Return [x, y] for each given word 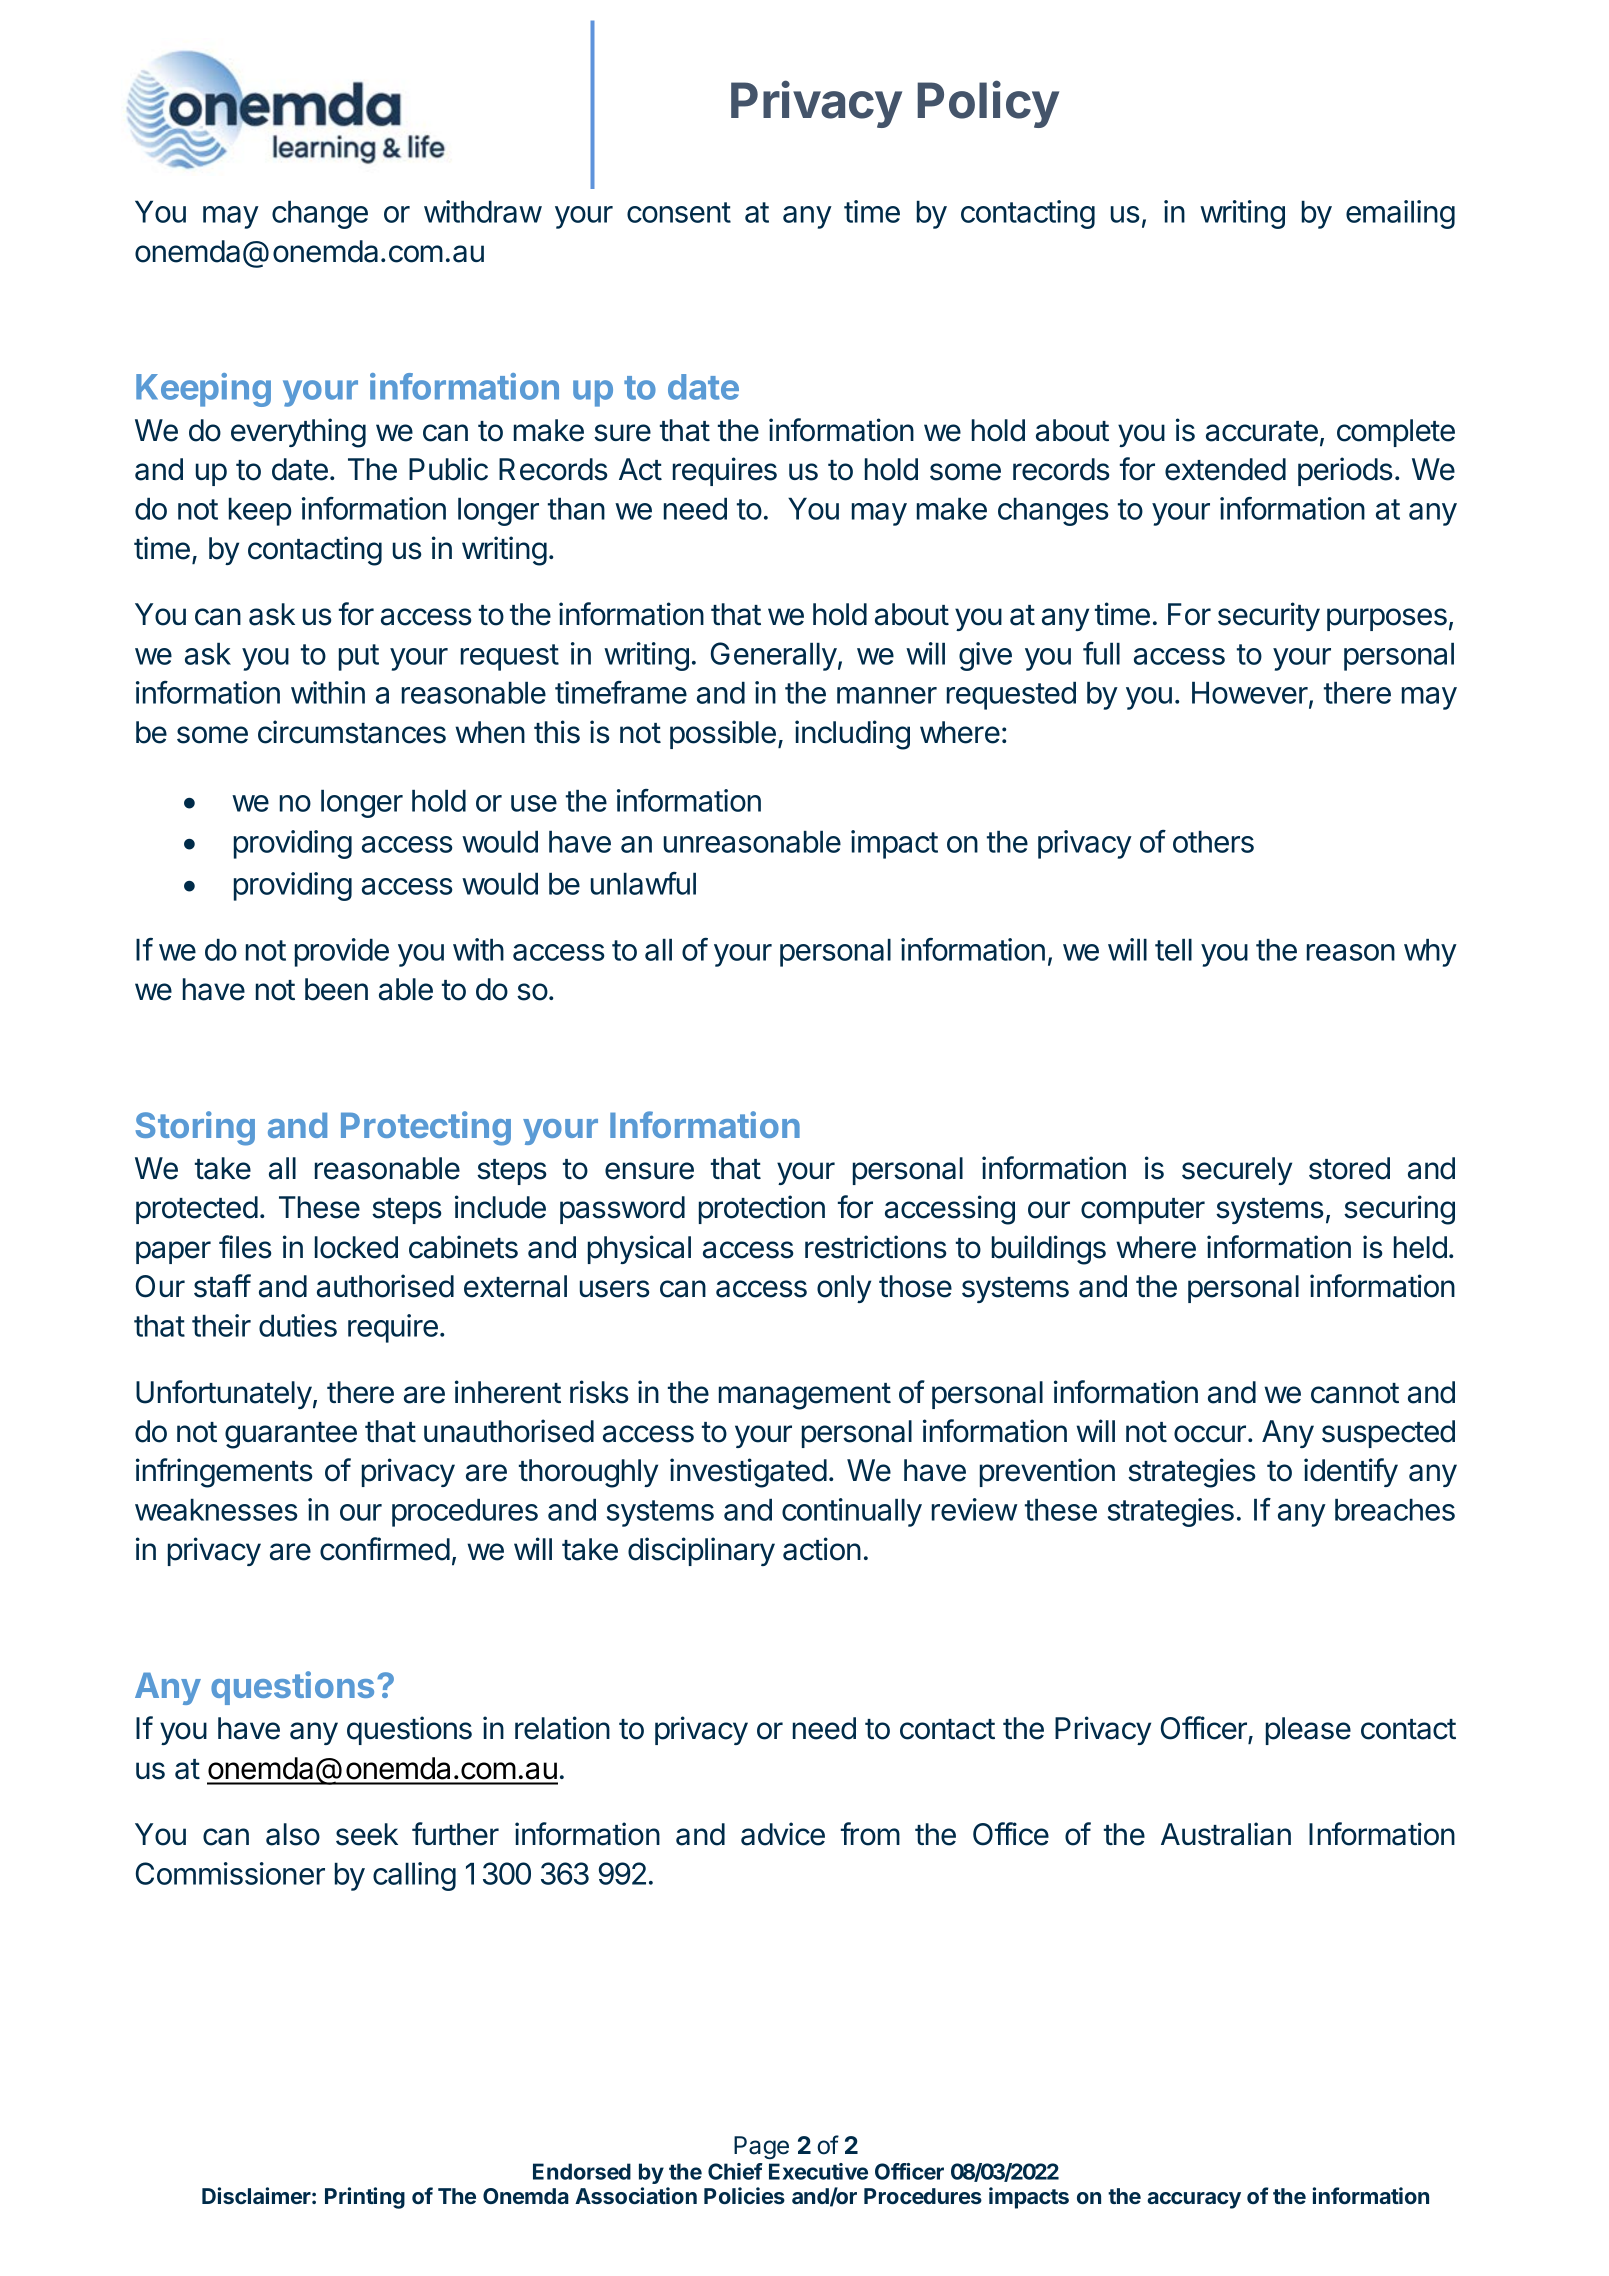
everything [298, 433]
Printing [365, 2198]
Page [761, 2147]
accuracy [1194, 2200]
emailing [1400, 214]
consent [679, 212]
